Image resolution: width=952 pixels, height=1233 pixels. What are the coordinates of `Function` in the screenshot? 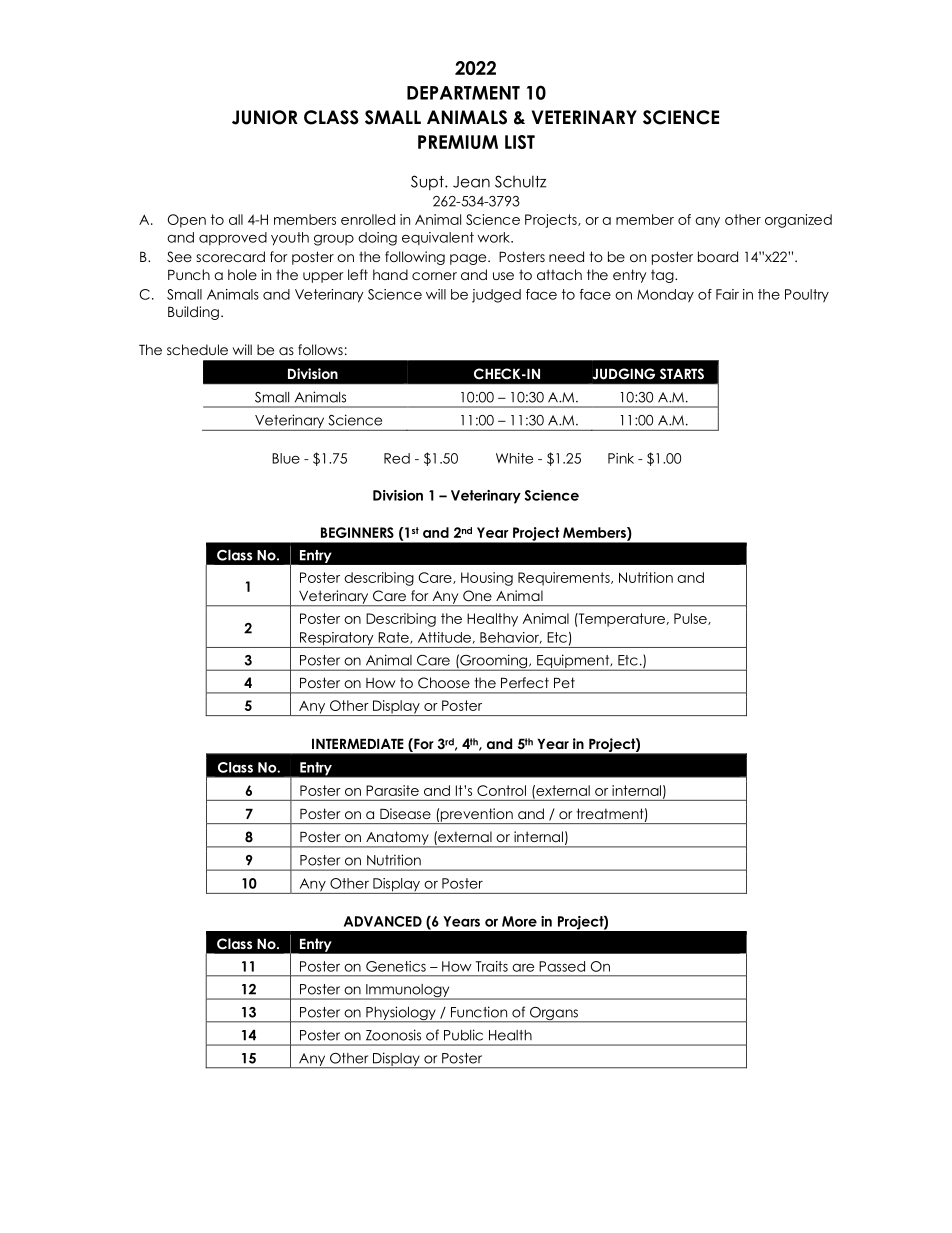 It's located at (479, 1012).
